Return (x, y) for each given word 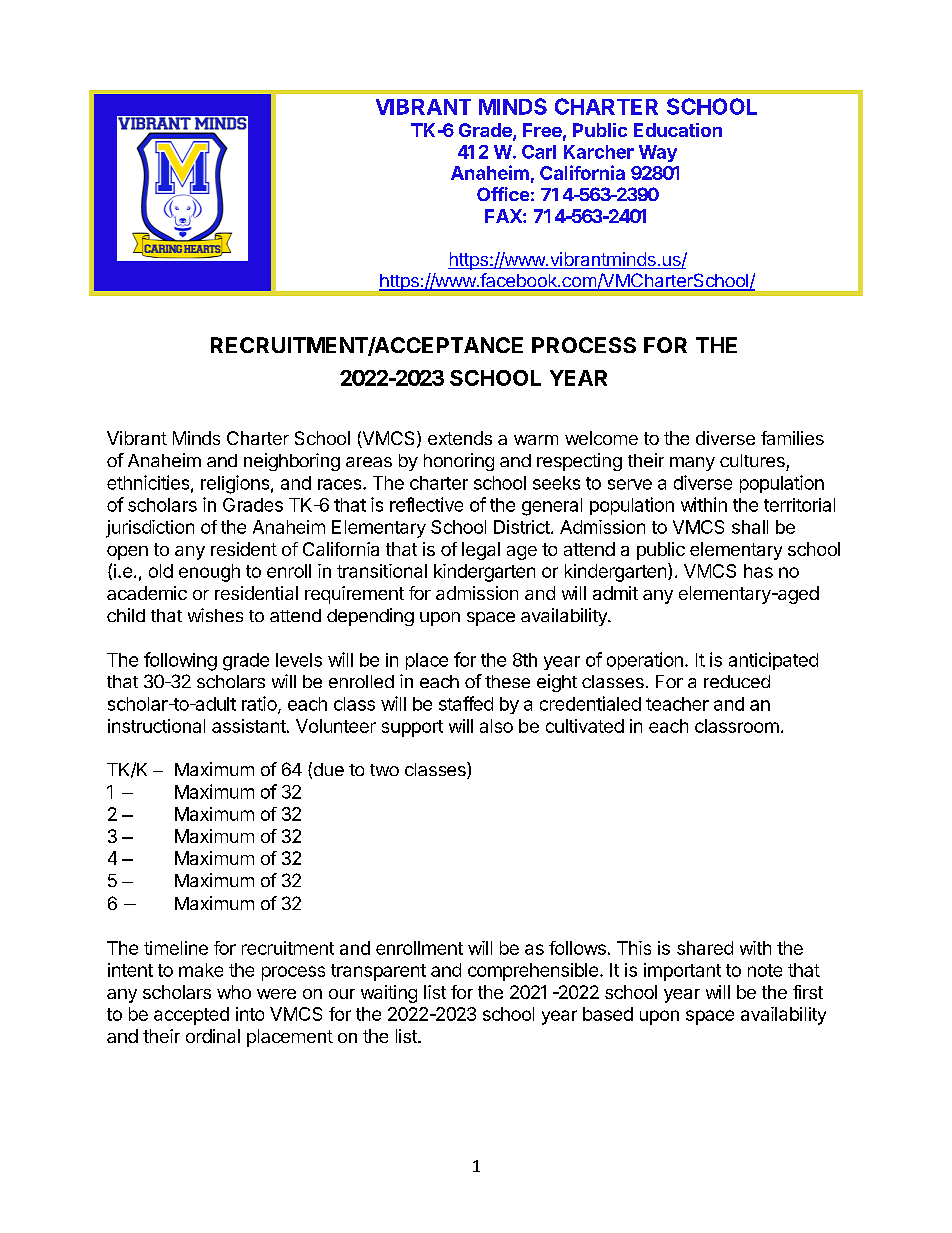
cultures (752, 460)
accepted (191, 1016)
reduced (737, 681)
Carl (539, 152)
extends (460, 438)
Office (503, 194)
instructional (156, 726)
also (496, 726)
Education (678, 130)
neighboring (292, 462)
